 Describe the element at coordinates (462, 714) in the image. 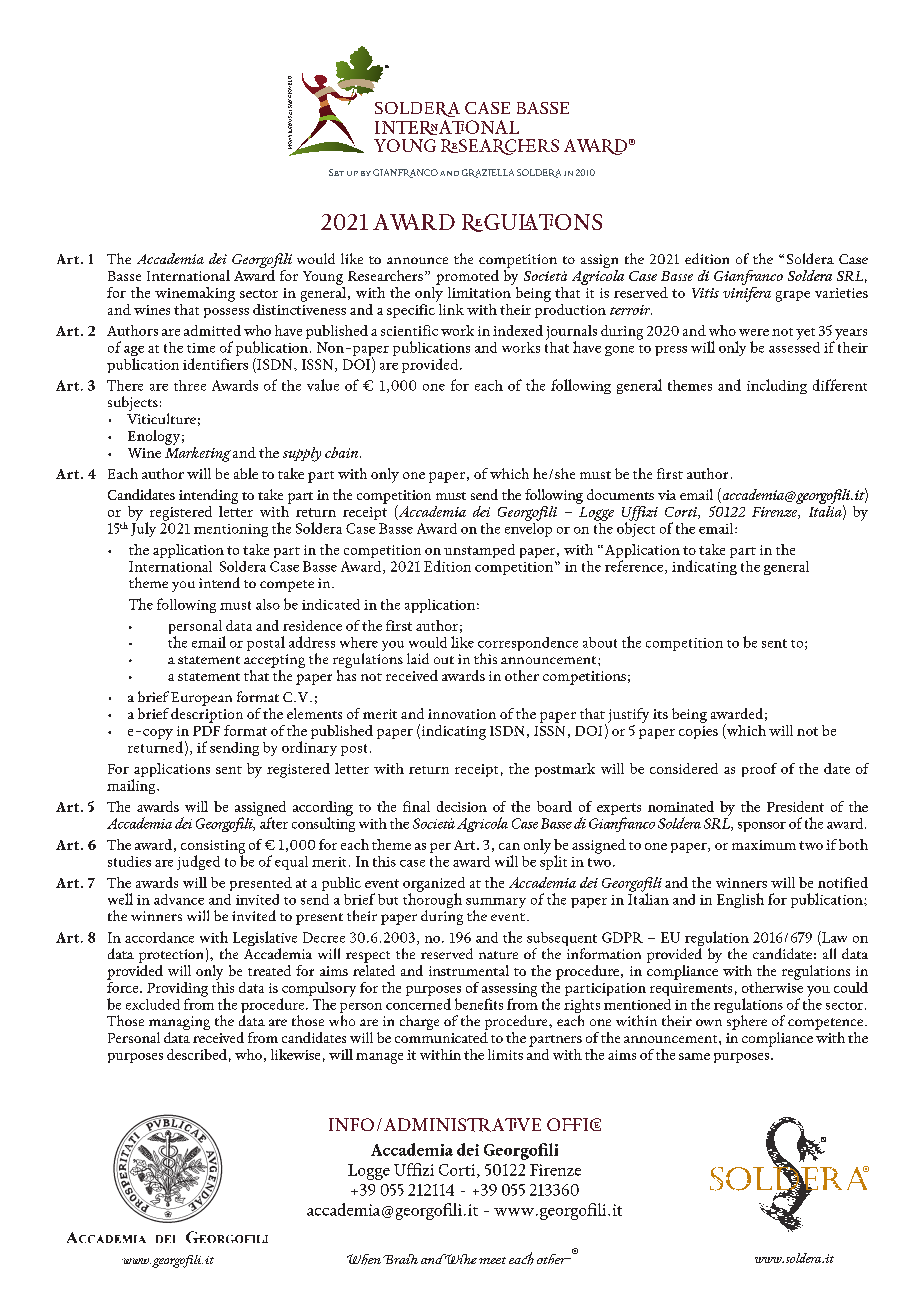

I see `innovation` at that location.
